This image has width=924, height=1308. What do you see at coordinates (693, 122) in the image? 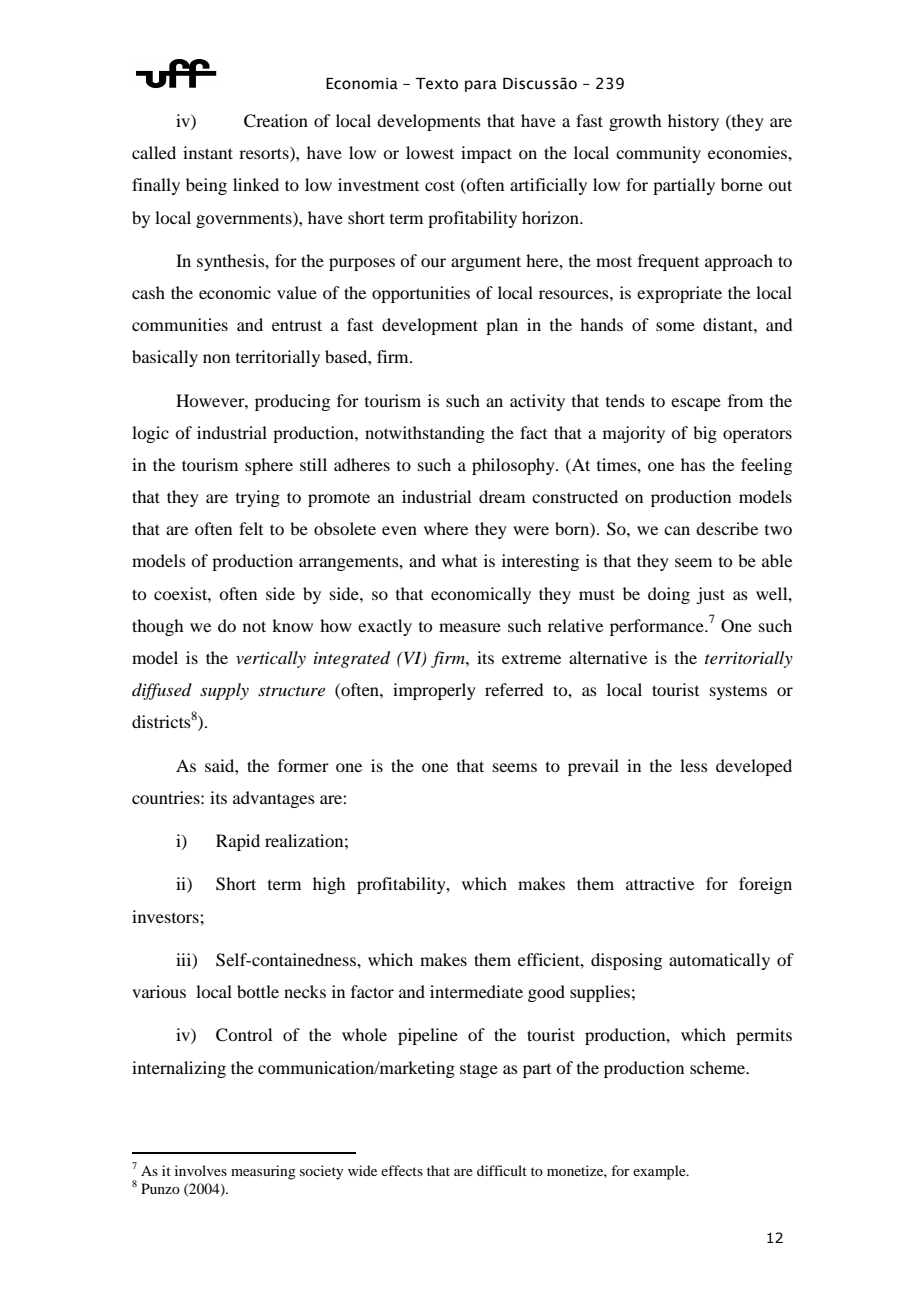
I see `history` at bounding box center [693, 122].
